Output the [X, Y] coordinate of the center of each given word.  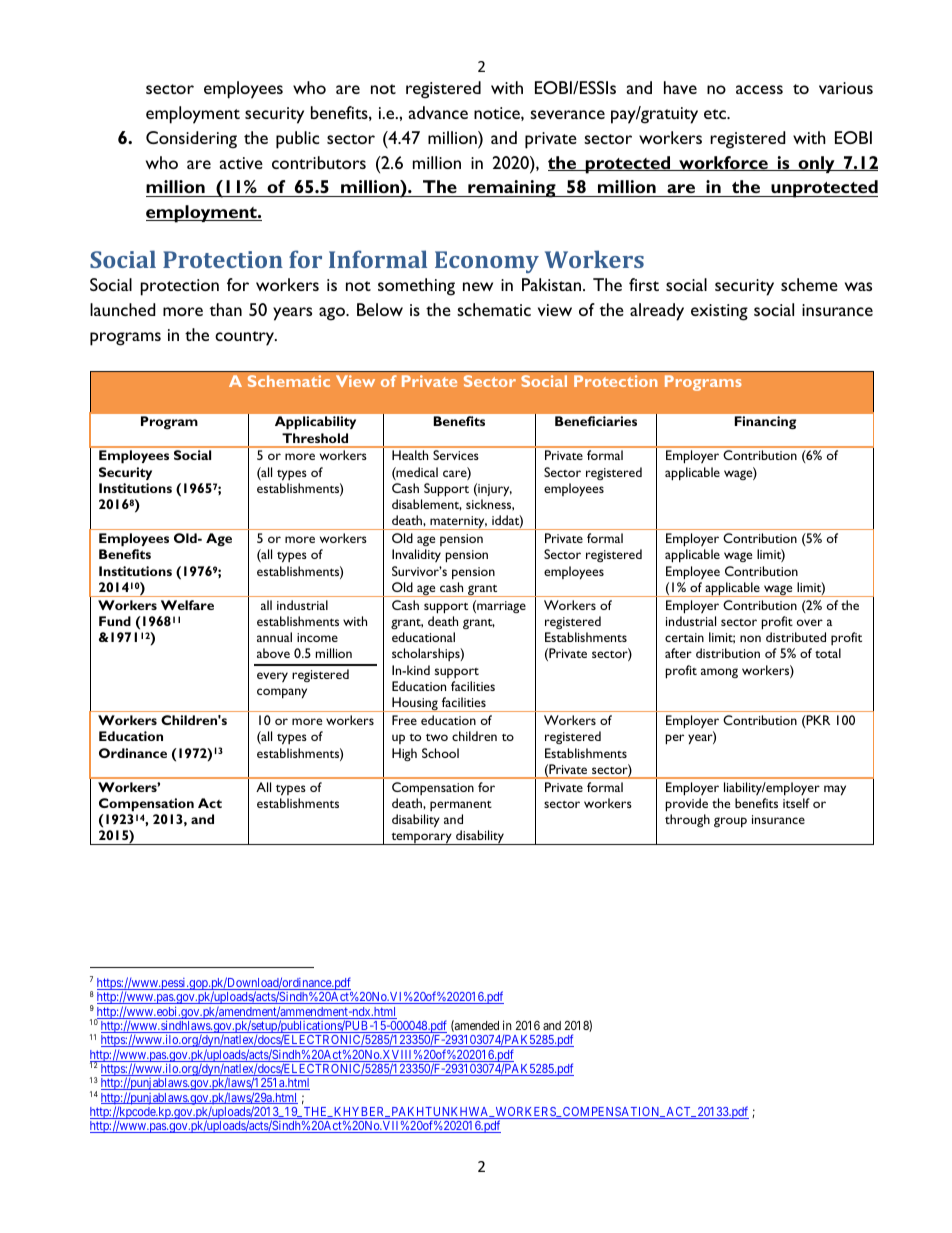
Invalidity [416, 555]
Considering [191, 140]
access [759, 89]
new [478, 286]
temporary [421, 839]
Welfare [187, 605]
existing [719, 312]
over [810, 622]
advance [438, 112]
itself [796, 803]
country [246, 338]
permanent [461, 806]
